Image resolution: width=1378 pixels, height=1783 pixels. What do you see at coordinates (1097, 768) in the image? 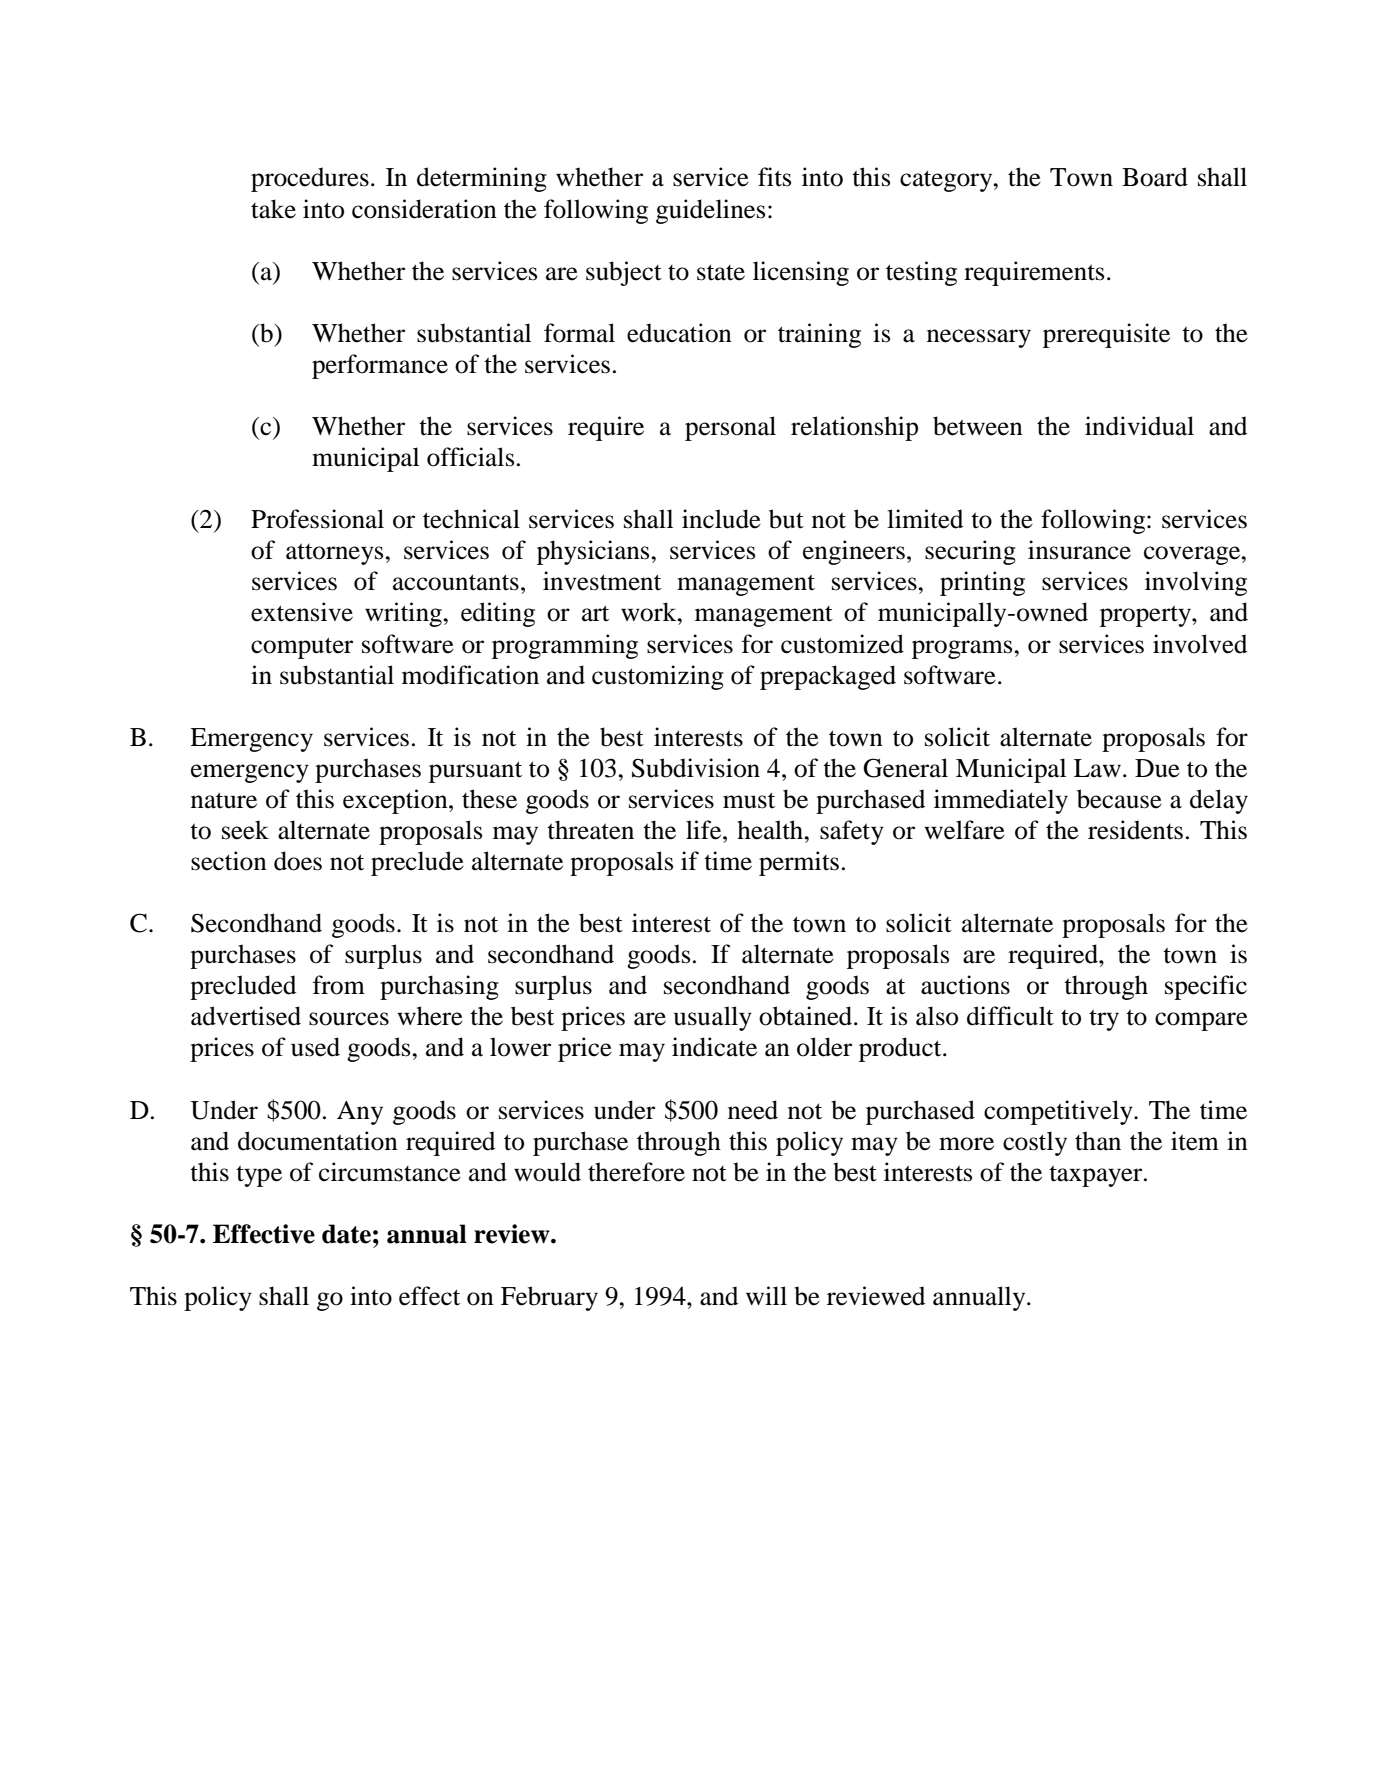
I see `Law` at bounding box center [1097, 768].
